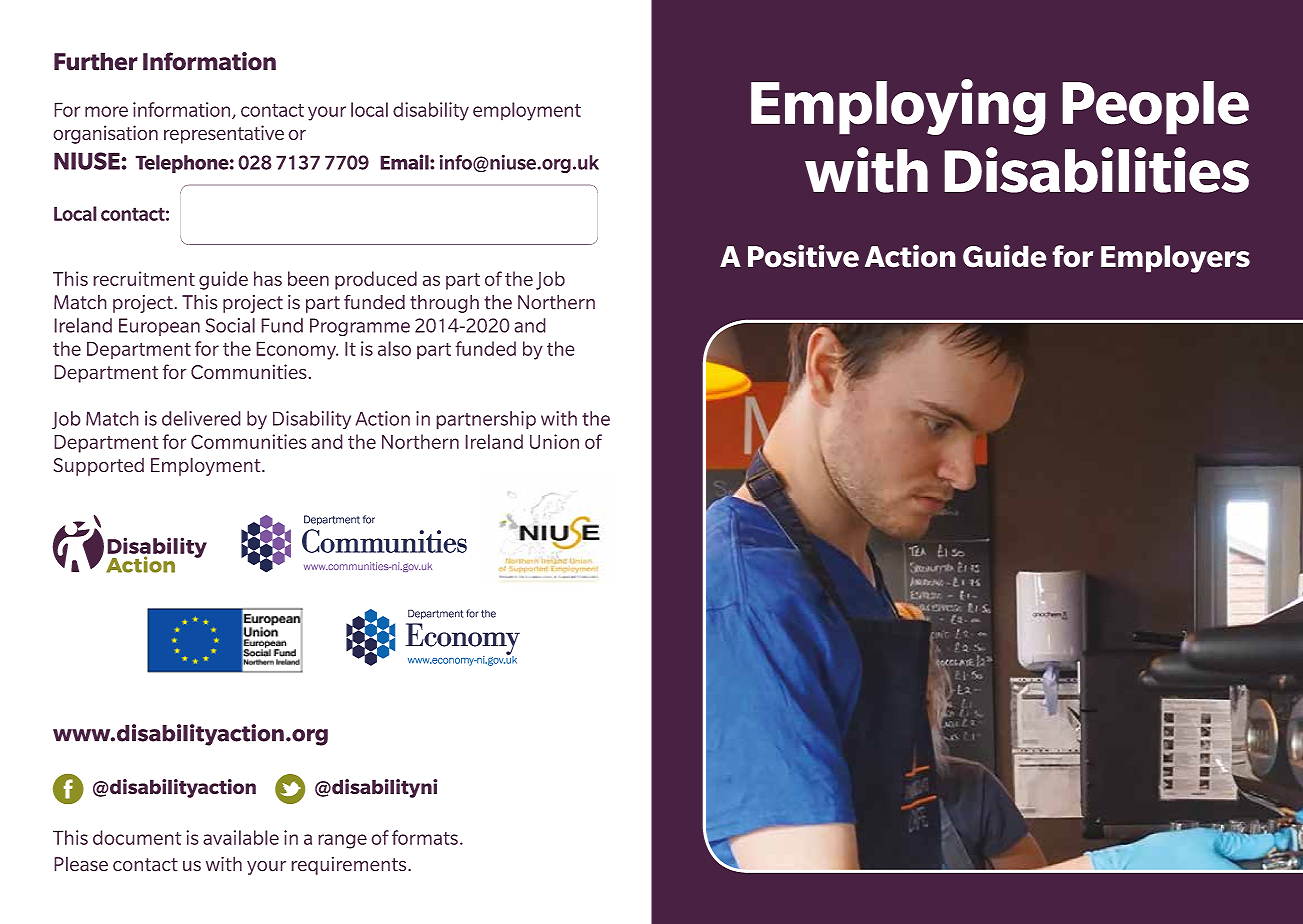  What do you see at coordinates (106, 111) in the image?
I see `more` at bounding box center [106, 111].
